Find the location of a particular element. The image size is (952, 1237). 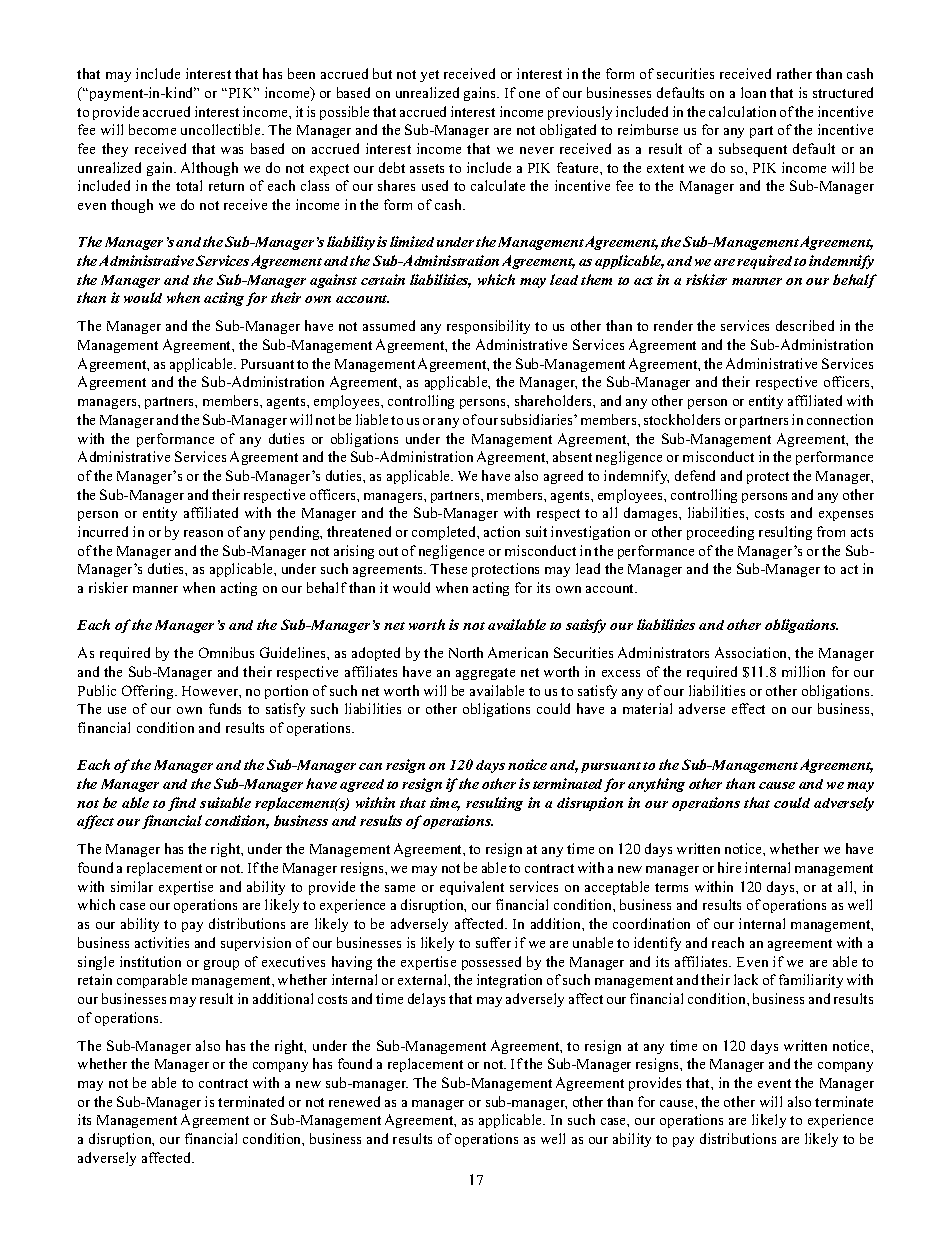

proceeding is located at coordinates (720, 533).
